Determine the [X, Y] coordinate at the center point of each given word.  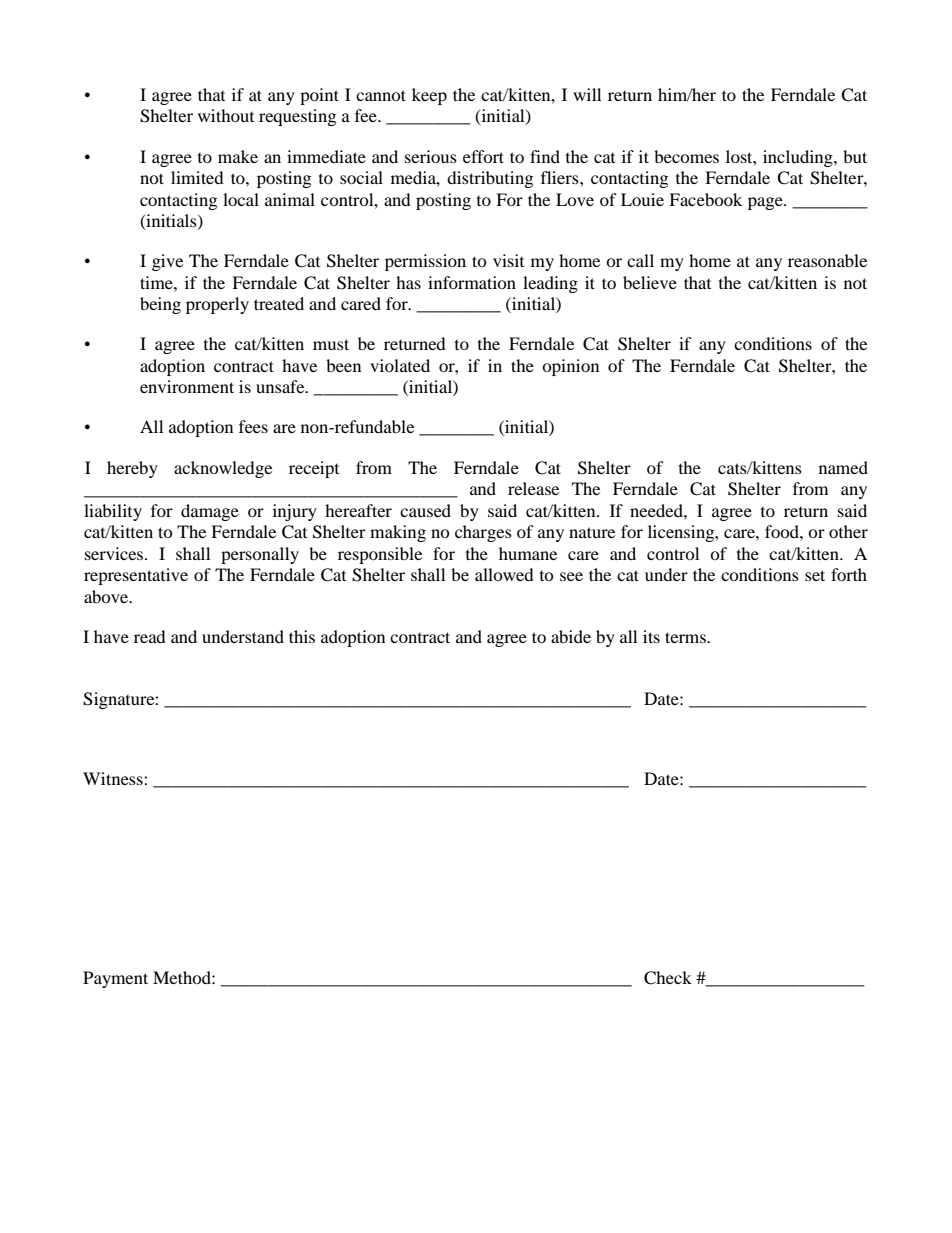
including [799, 158]
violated [400, 365]
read [150, 636]
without [226, 115]
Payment [115, 979]
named [843, 467]
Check [668, 978]
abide [571, 636]
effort [483, 156]
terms [686, 637]
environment [187, 386]
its [651, 636]
